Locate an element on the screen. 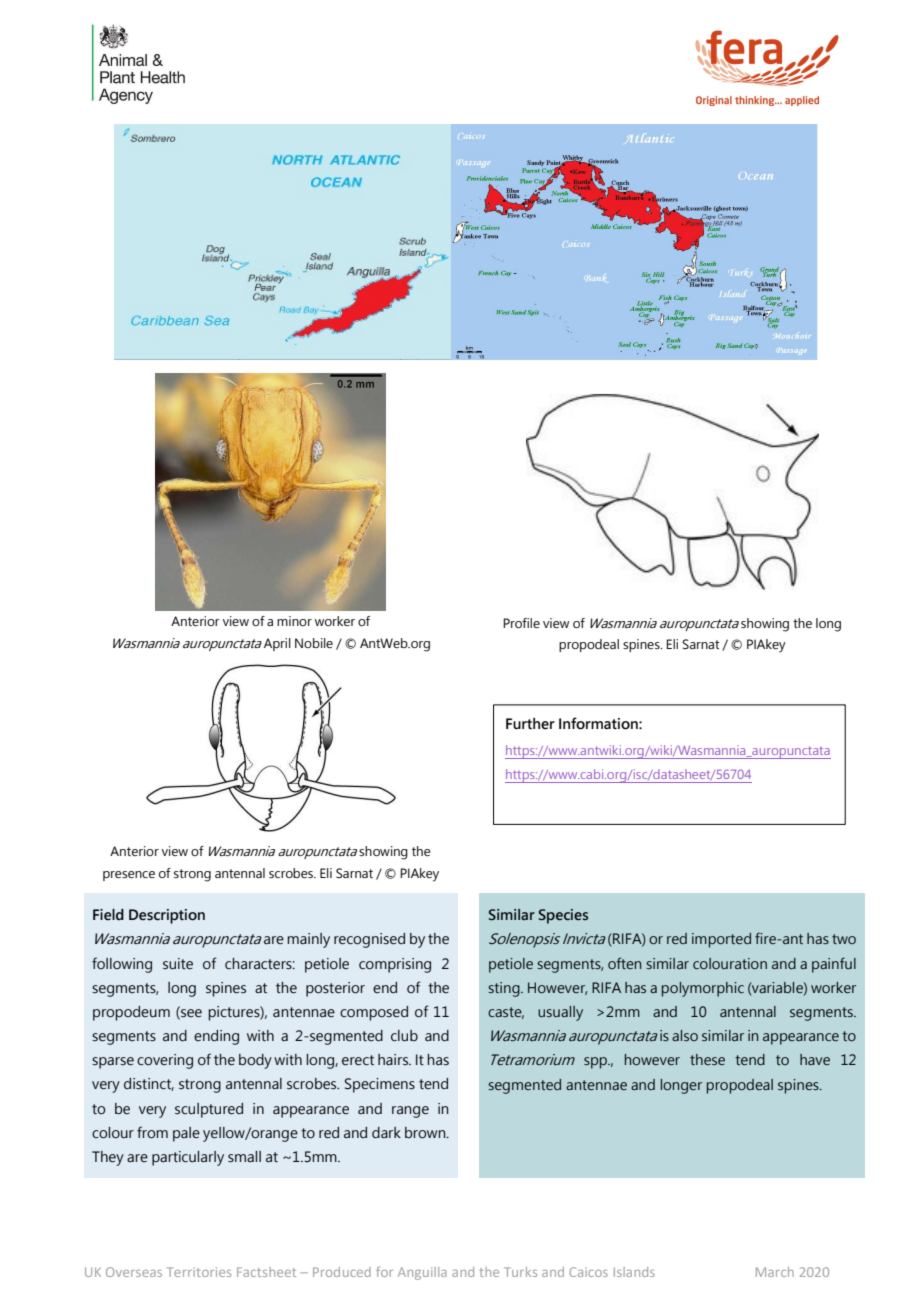 Image resolution: width=924 pixels, height=1308 pixels. comprising is located at coordinates (395, 965).
